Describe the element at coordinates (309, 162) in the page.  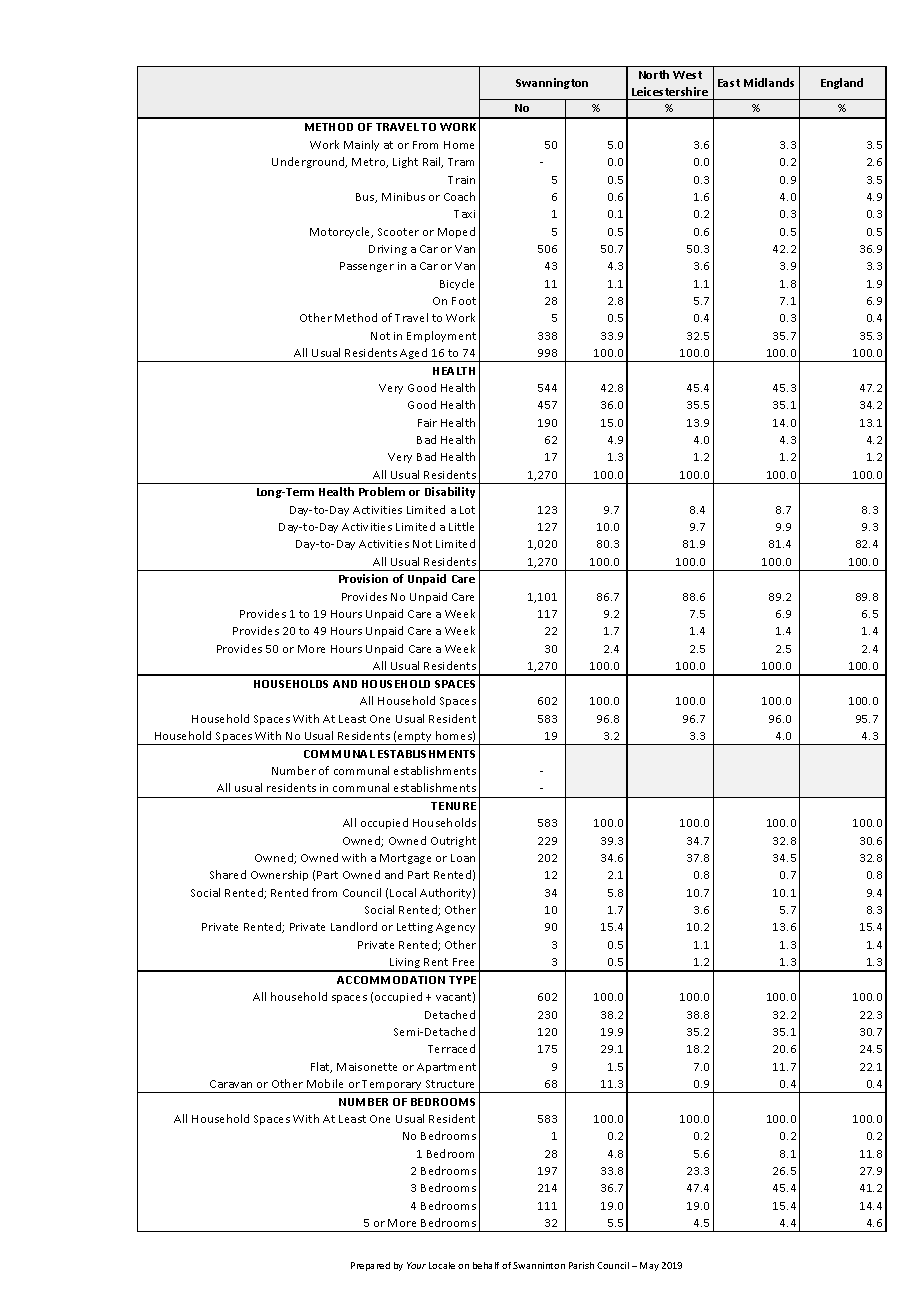
I see `Underground` at that location.
